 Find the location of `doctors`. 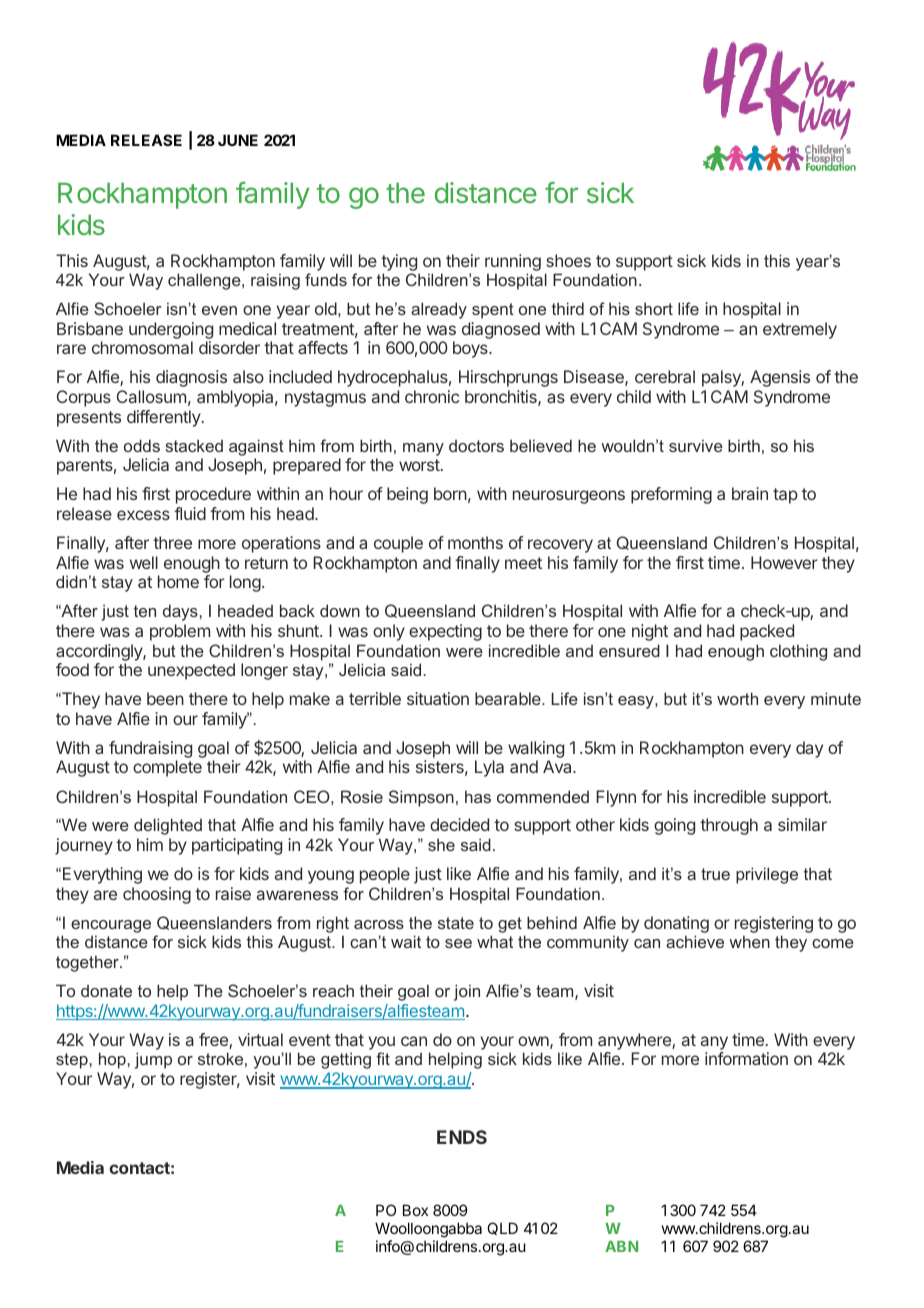

doctors is located at coordinates (476, 446).
